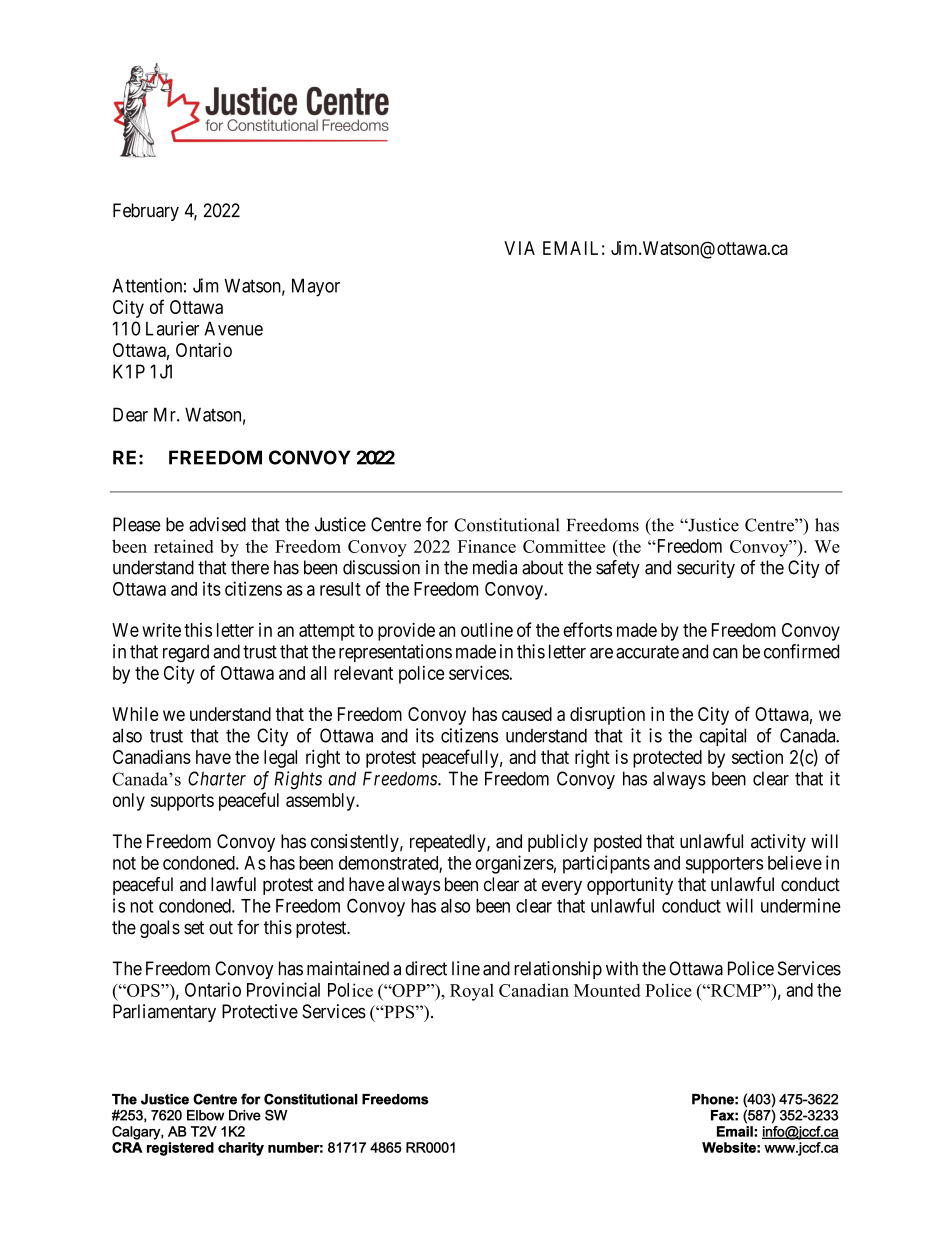 The width and height of the document is (952, 1233). I want to click on Parliamentary, so click(164, 1013).
